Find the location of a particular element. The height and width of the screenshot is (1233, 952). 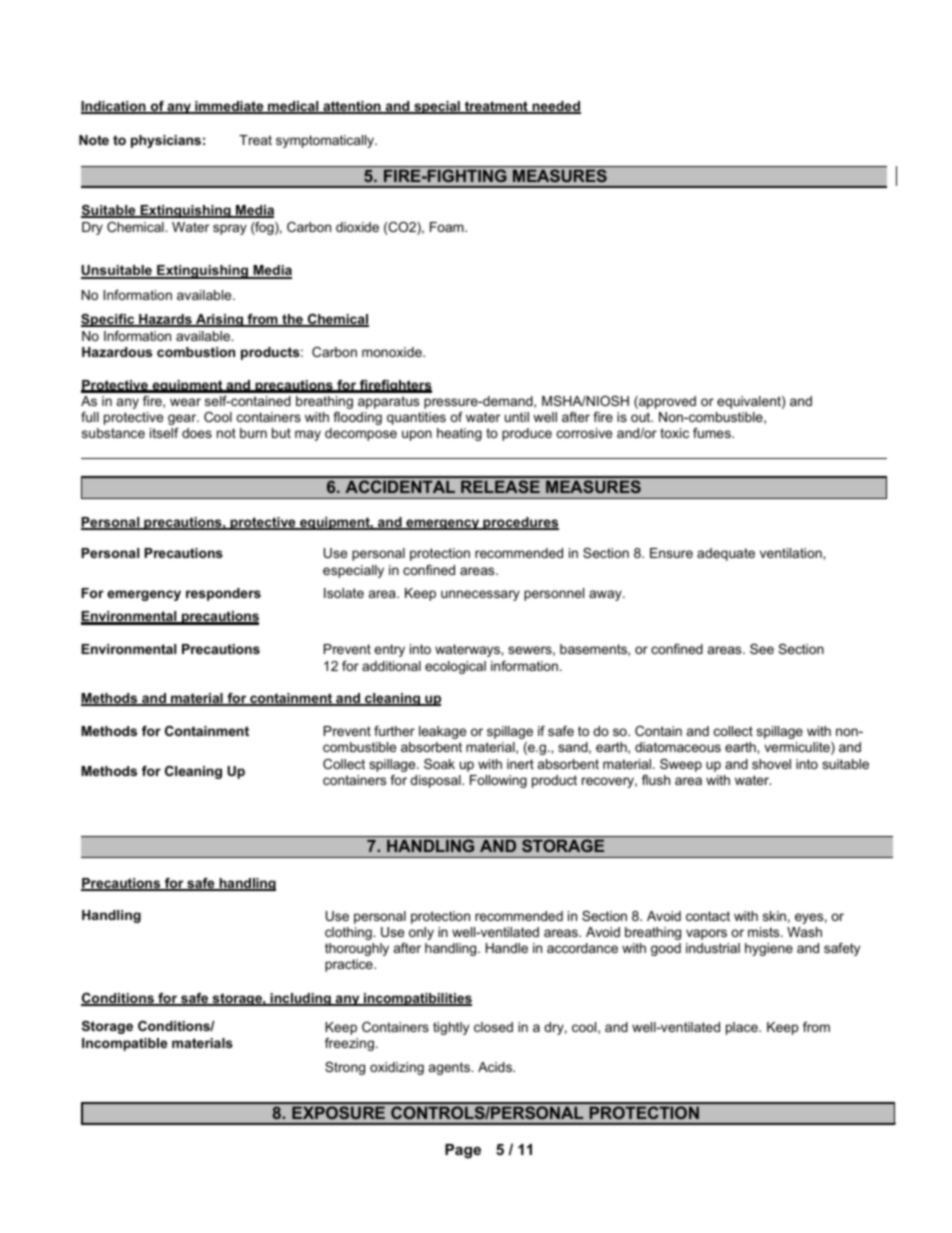

See is located at coordinates (762, 649).
